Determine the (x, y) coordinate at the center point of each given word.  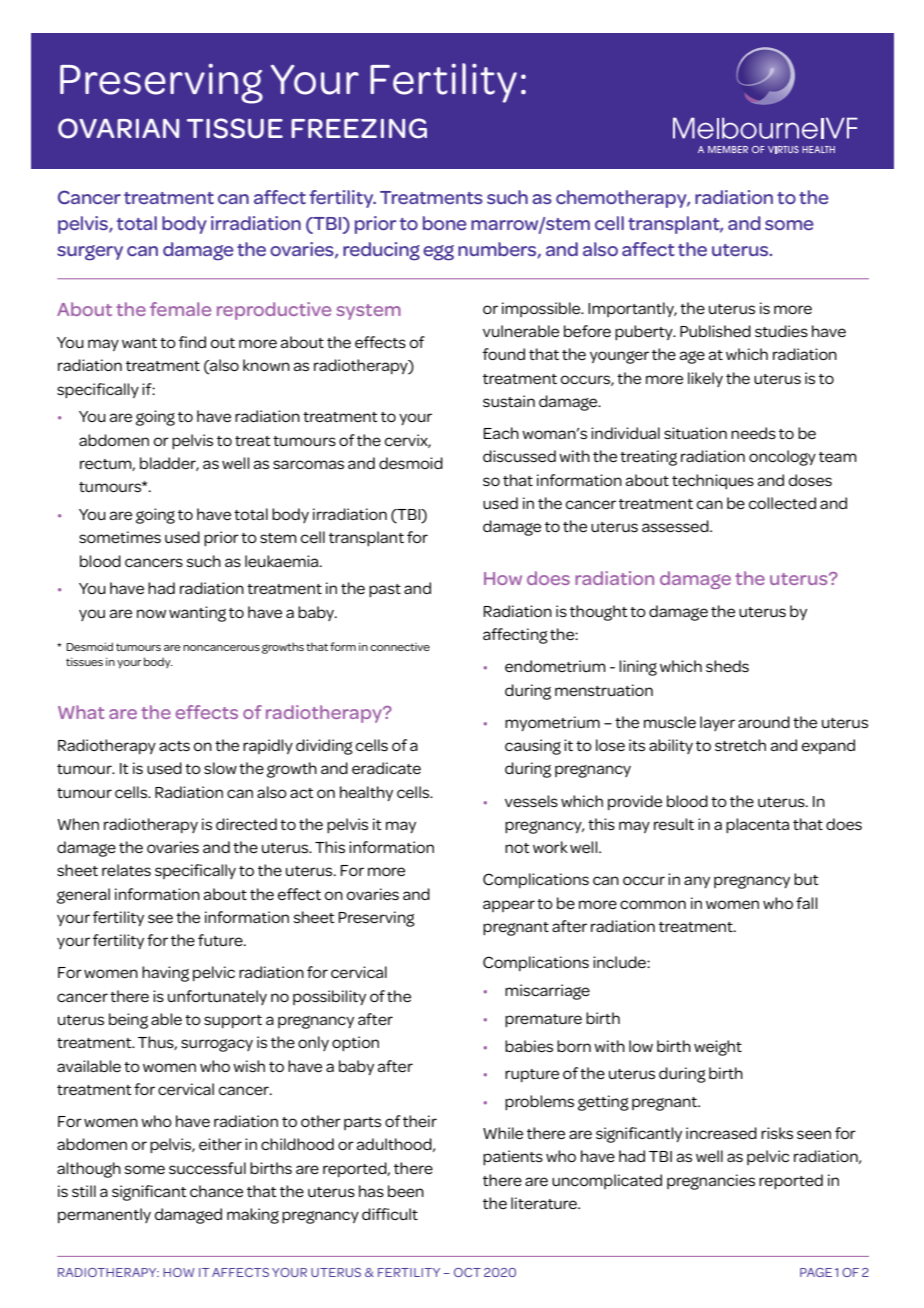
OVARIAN (118, 128)
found (503, 354)
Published (715, 331)
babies (529, 1046)
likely (705, 379)
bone (445, 223)
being (128, 1021)
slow (220, 768)
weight (718, 1048)
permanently (104, 1215)
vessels (531, 801)
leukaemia (283, 561)
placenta (757, 826)
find (192, 342)
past (385, 591)
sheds (727, 666)
